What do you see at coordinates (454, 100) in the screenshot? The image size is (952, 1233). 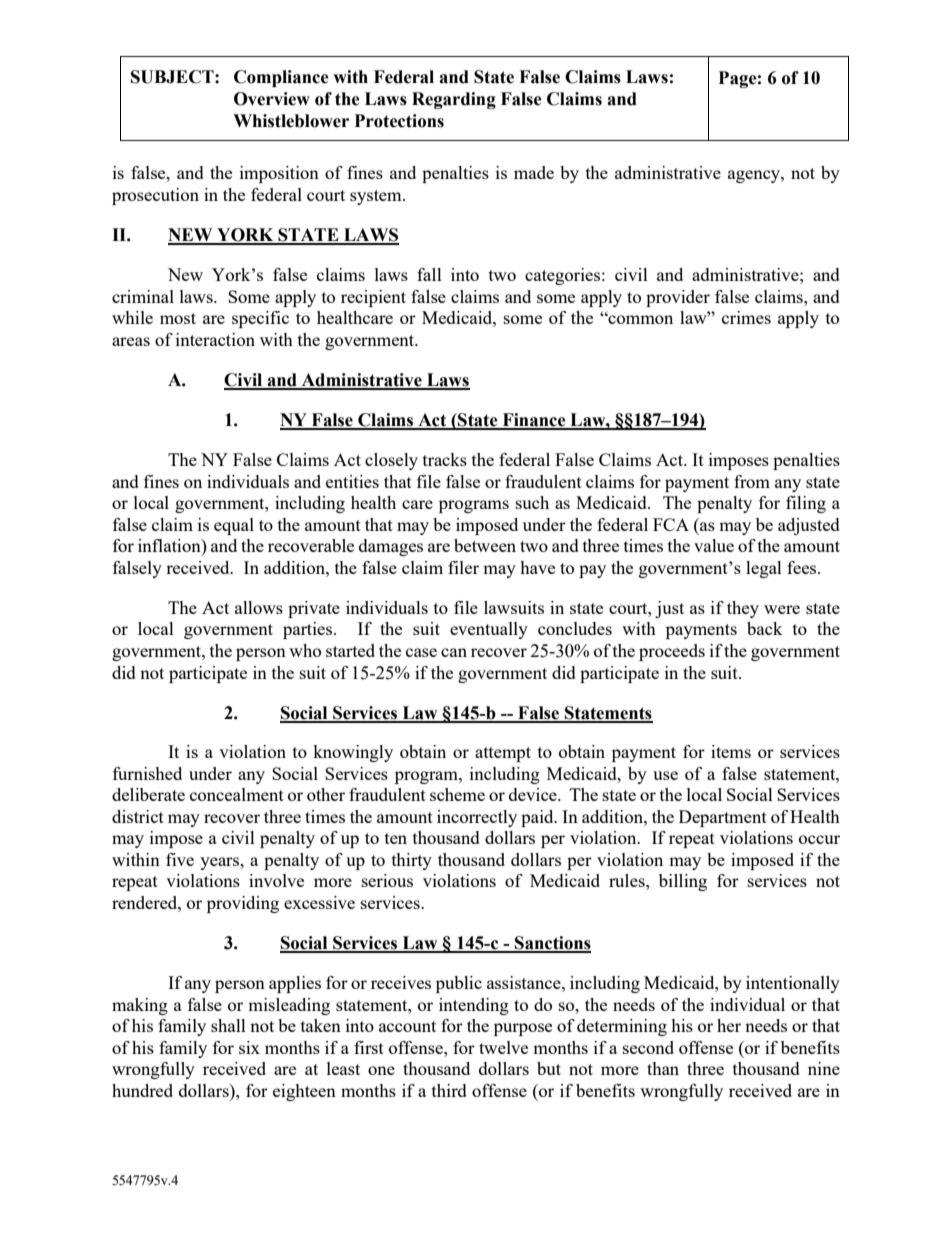 I see `Regarding` at bounding box center [454, 100].
